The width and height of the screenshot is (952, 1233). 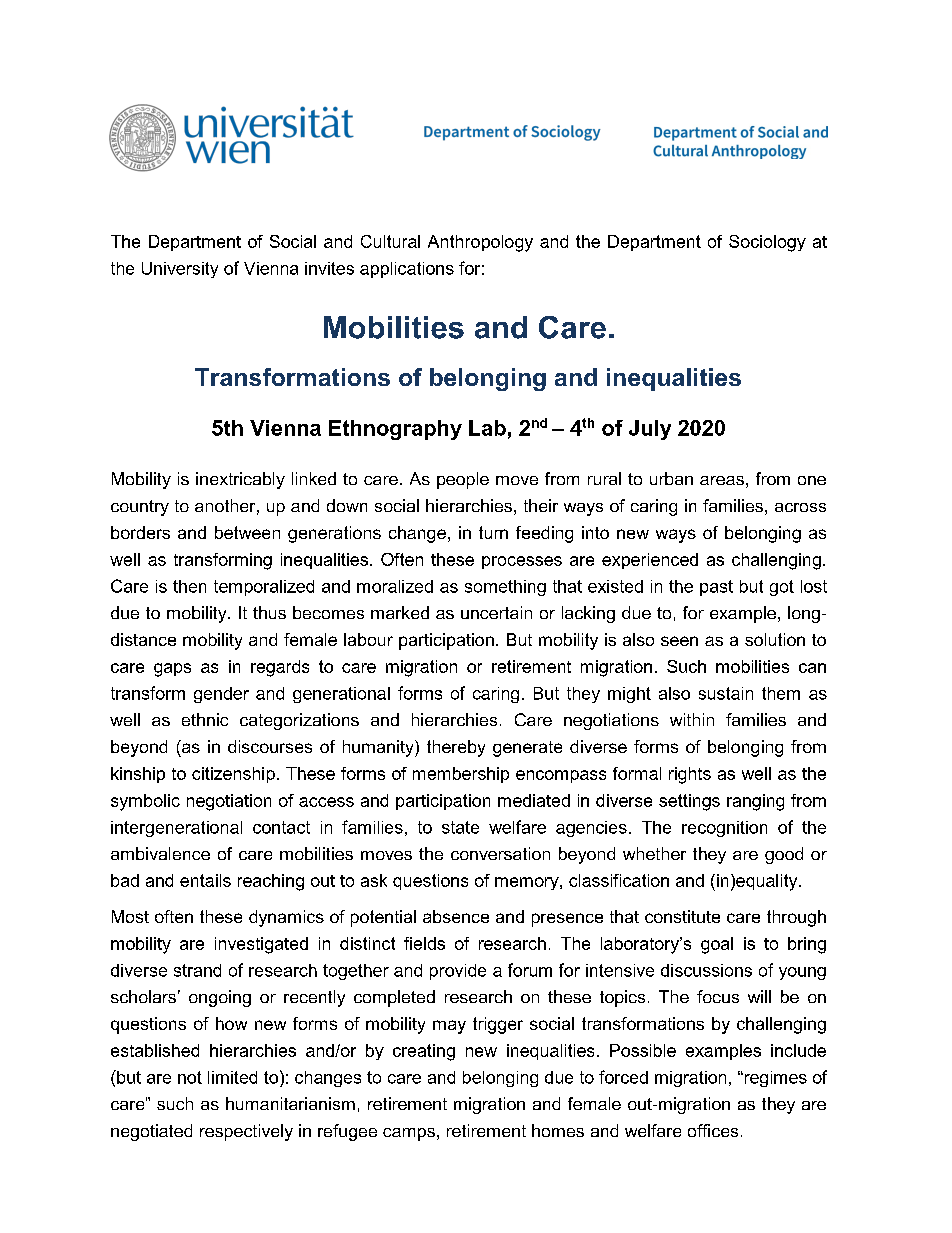 What do you see at coordinates (724, 829) in the screenshot?
I see `recognition` at bounding box center [724, 829].
